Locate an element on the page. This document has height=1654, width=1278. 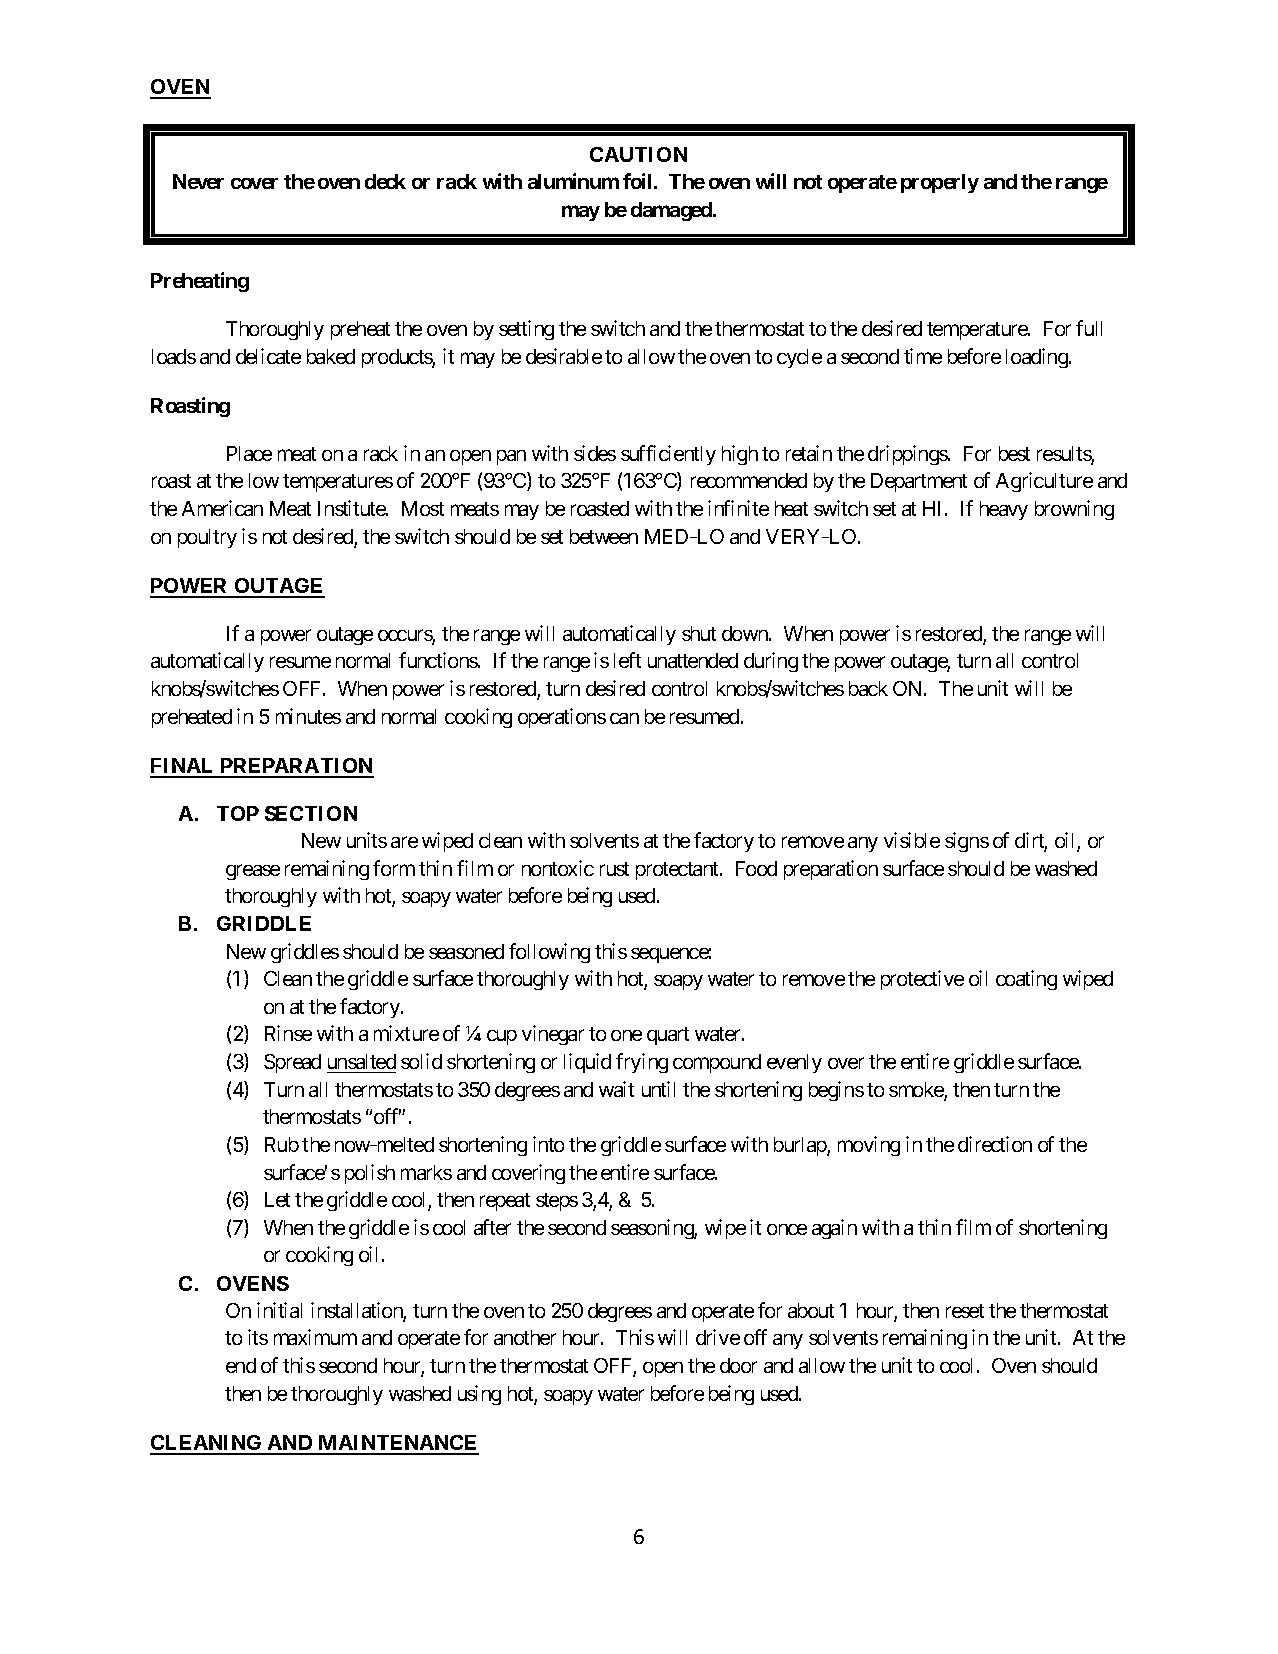
Spread is located at coordinates (292, 1063).
